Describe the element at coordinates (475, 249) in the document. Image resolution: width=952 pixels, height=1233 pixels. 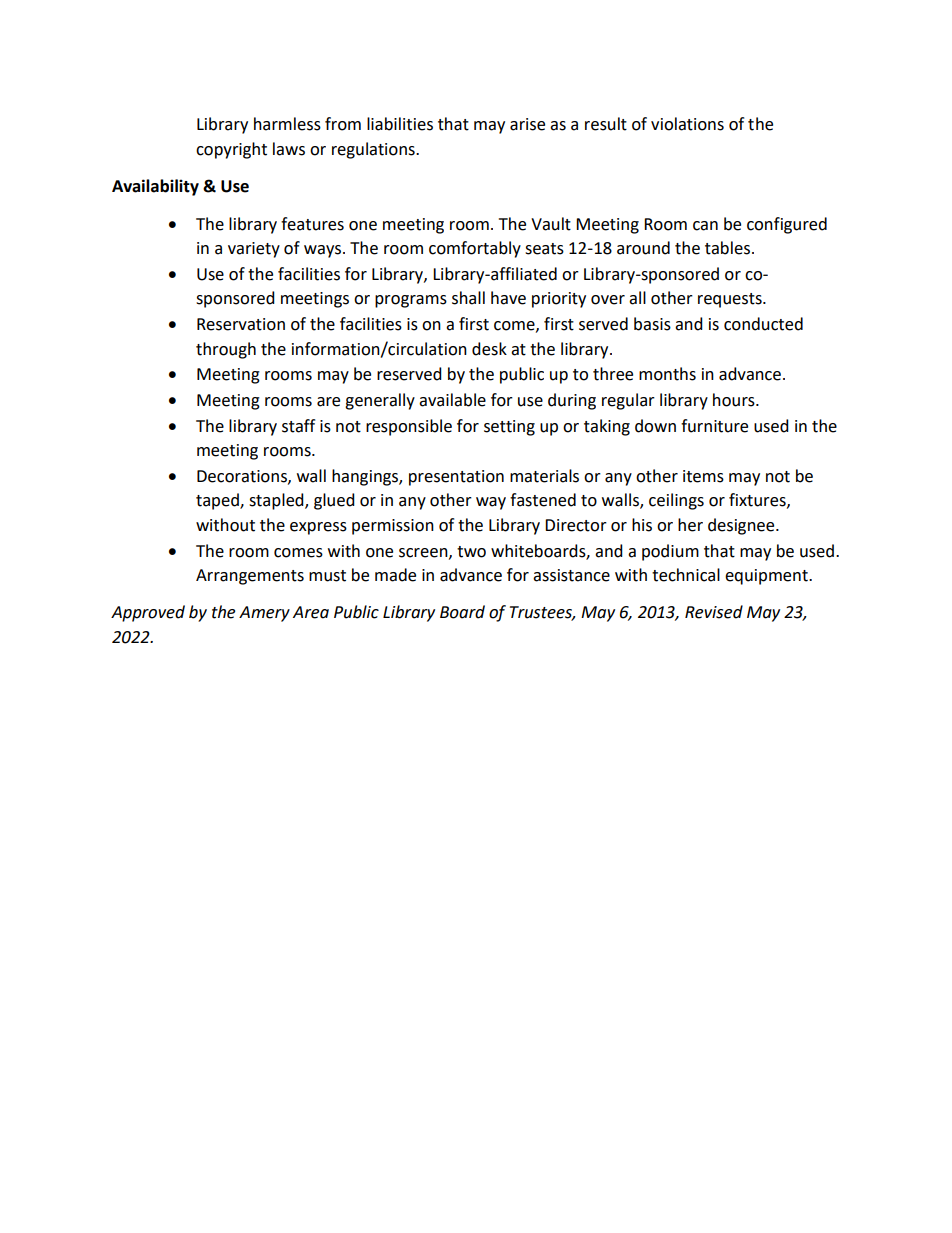
I see `comfortably` at that location.
